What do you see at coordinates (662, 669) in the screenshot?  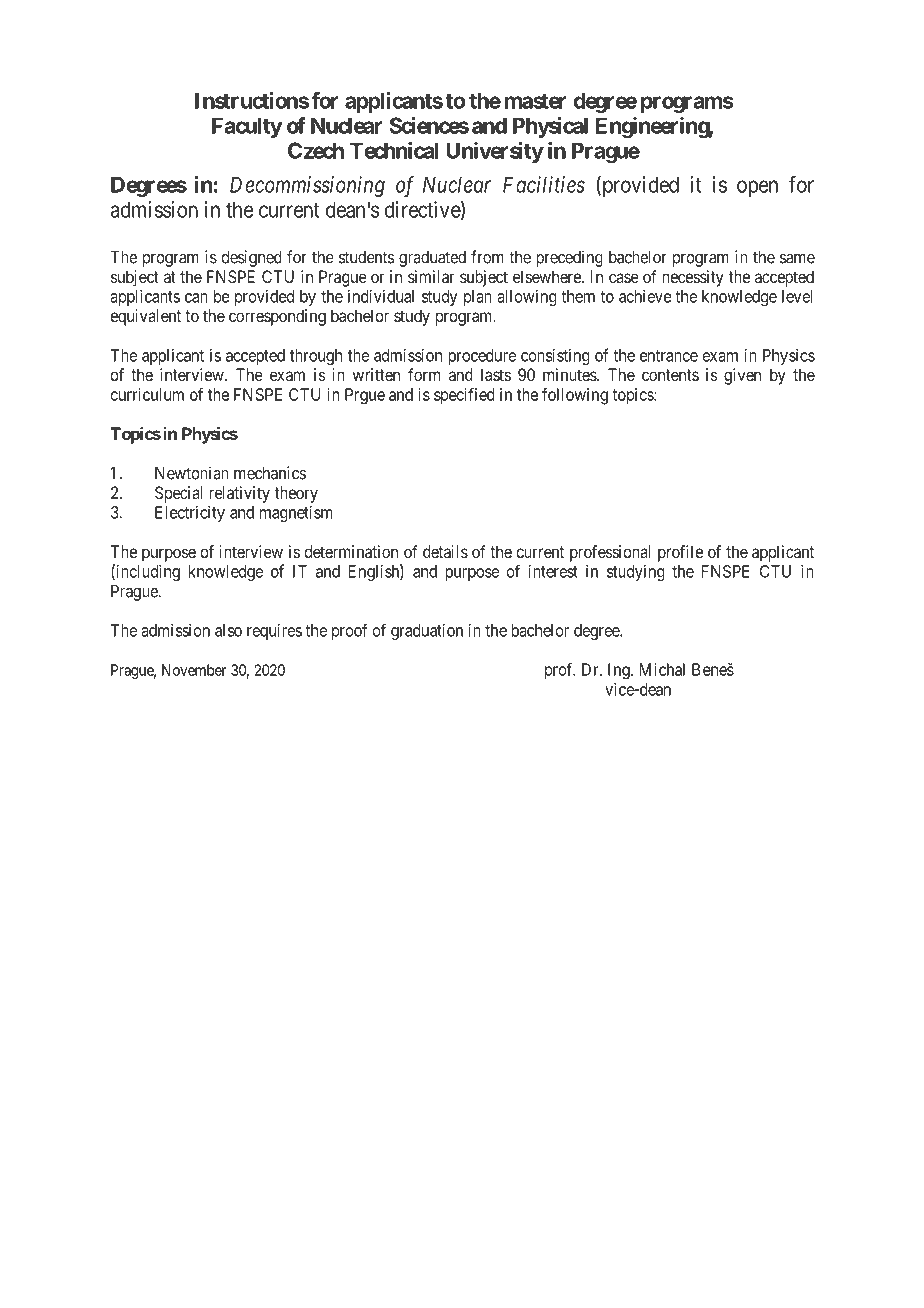 I see `Michal` at bounding box center [662, 669].
